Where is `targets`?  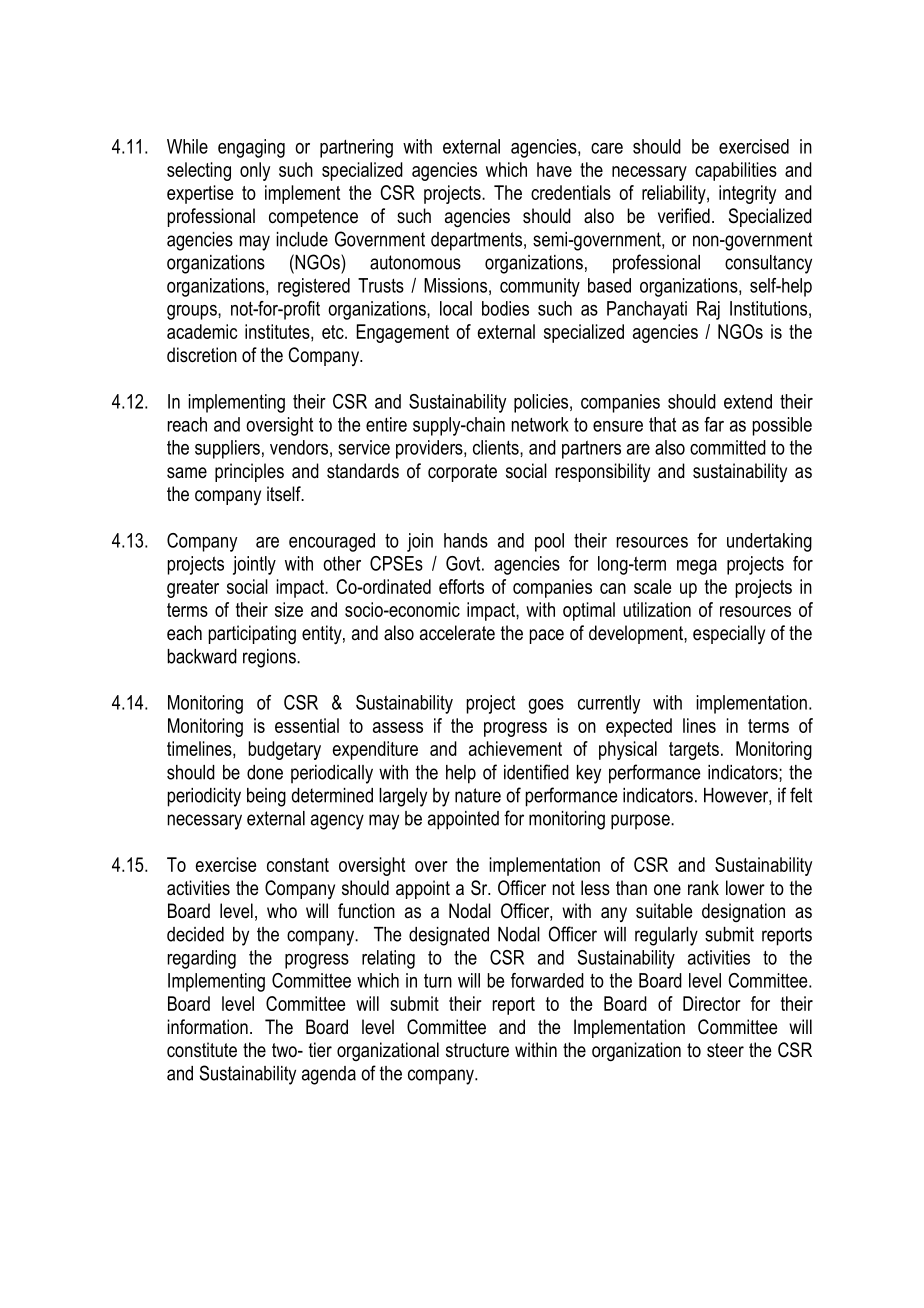 targets is located at coordinates (694, 751).
